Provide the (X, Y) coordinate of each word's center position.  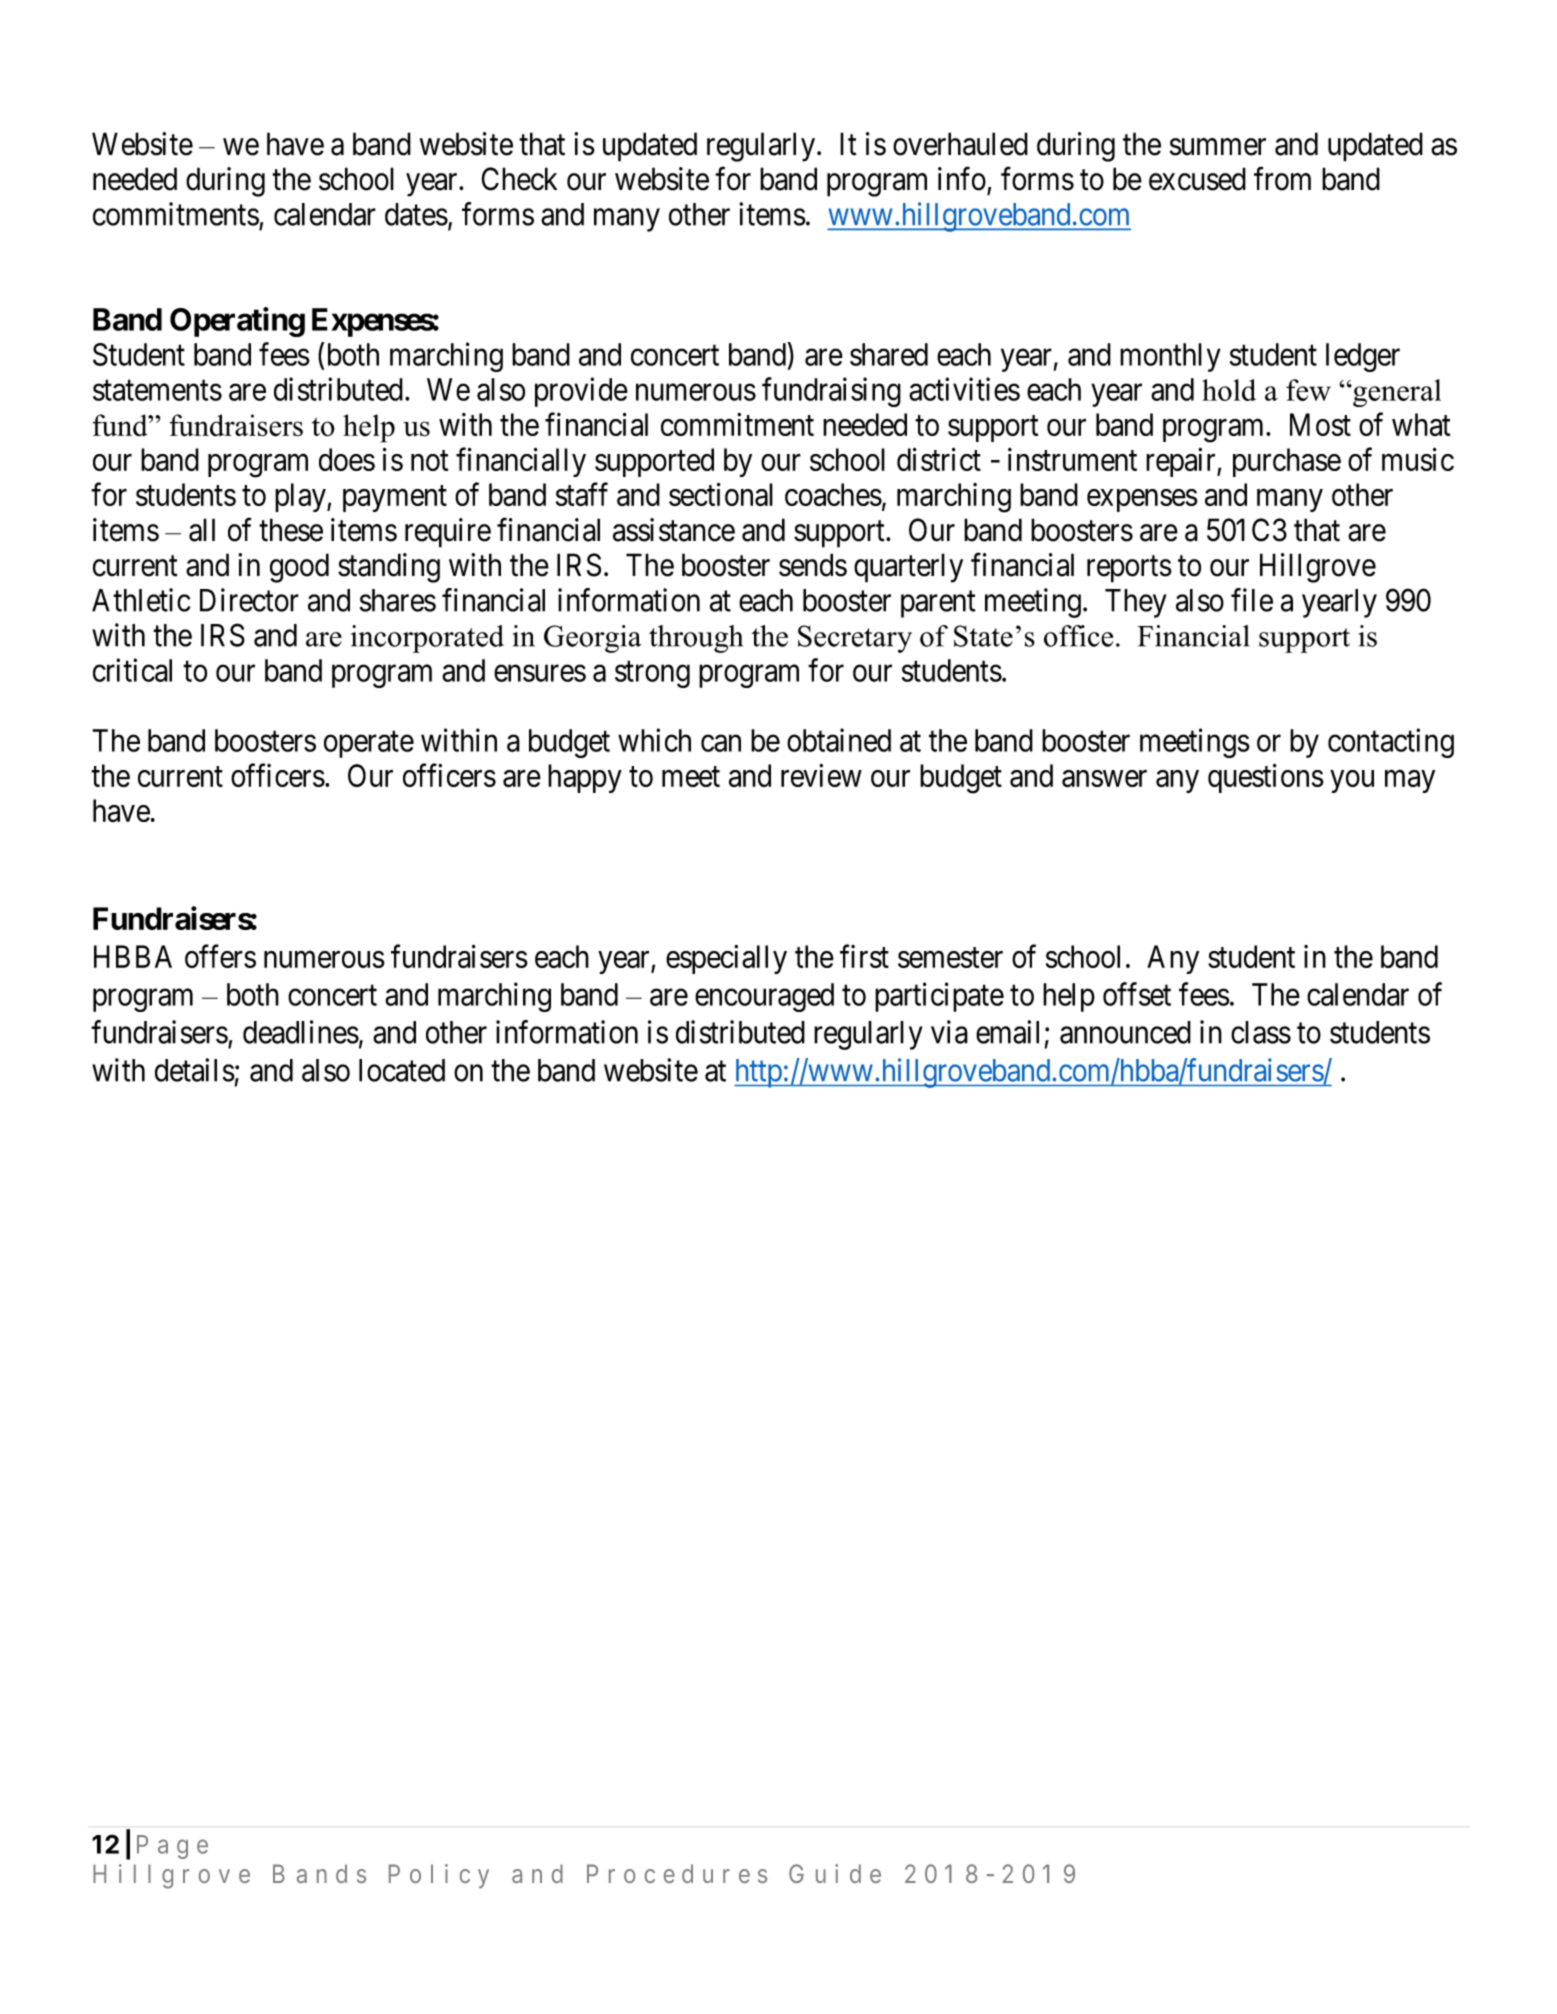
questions (1266, 778)
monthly (1170, 357)
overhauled (960, 144)
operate (369, 745)
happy (585, 778)
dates (416, 214)
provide (581, 392)
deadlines (301, 1032)
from (1282, 179)
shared (889, 354)
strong (652, 674)
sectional (721, 494)
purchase (1287, 462)
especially (726, 959)
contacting (1391, 743)
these (291, 530)
